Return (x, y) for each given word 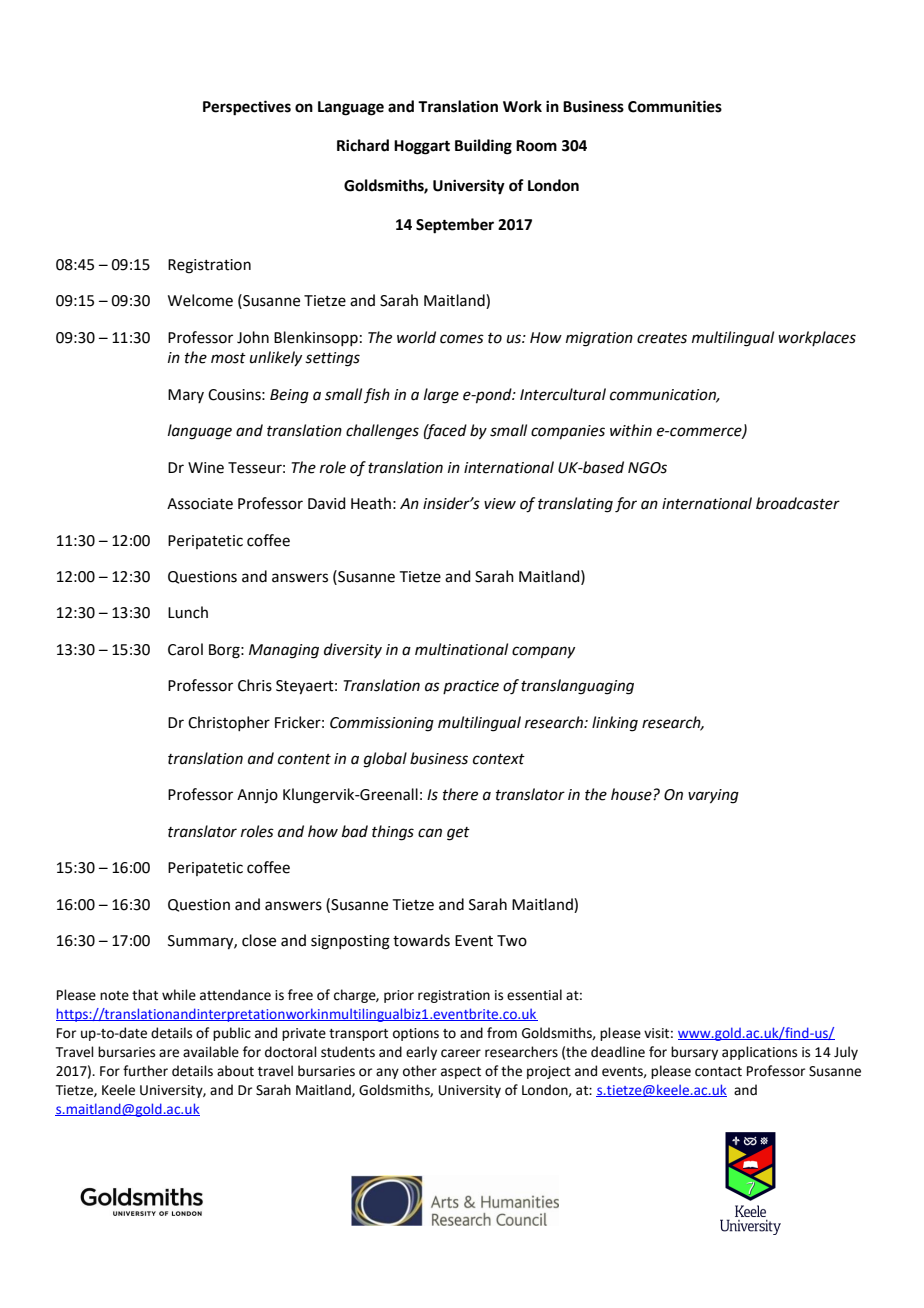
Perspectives (247, 108)
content (304, 759)
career (461, 1053)
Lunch (188, 612)
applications (759, 1053)
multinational (461, 649)
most (228, 358)
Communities (675, 106)
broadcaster (798, 503)
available (211, 1052)
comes (462, 339)
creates (662, 338)
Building (483, 147)
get (458, 834)
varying (713, 796)
